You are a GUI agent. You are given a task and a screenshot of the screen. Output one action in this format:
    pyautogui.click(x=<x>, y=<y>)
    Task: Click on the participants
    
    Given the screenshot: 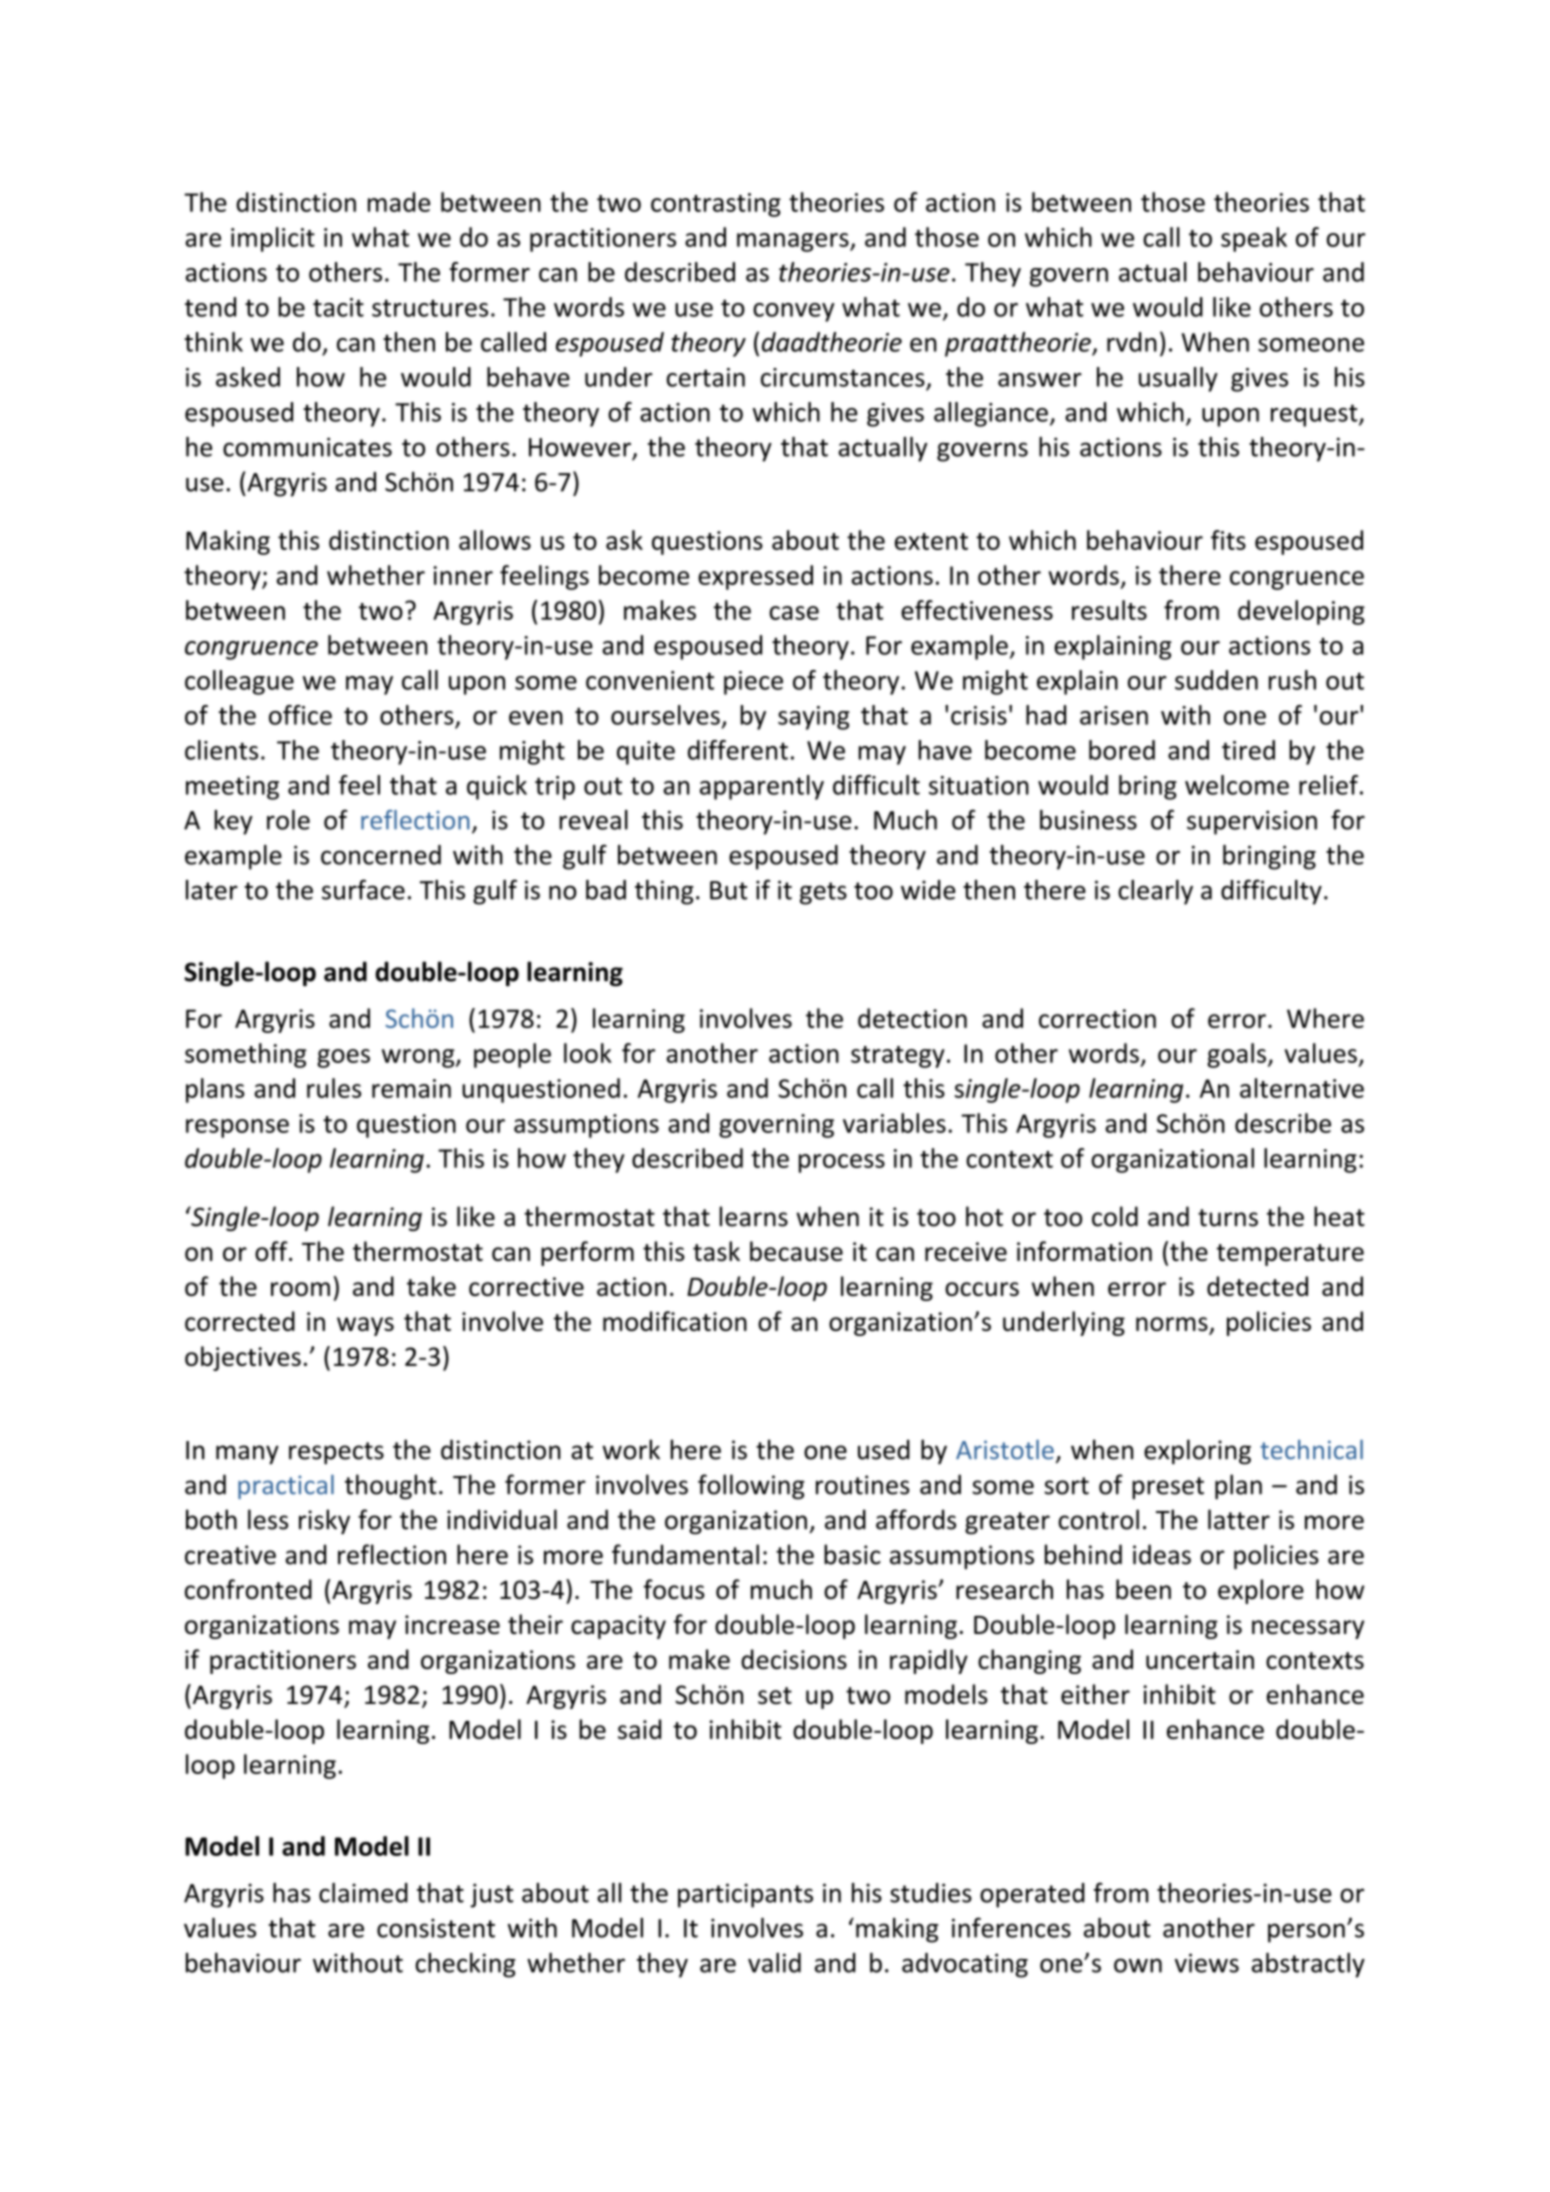 What is the action you would take?
    pyautogui.click(x=745, y=1895)
